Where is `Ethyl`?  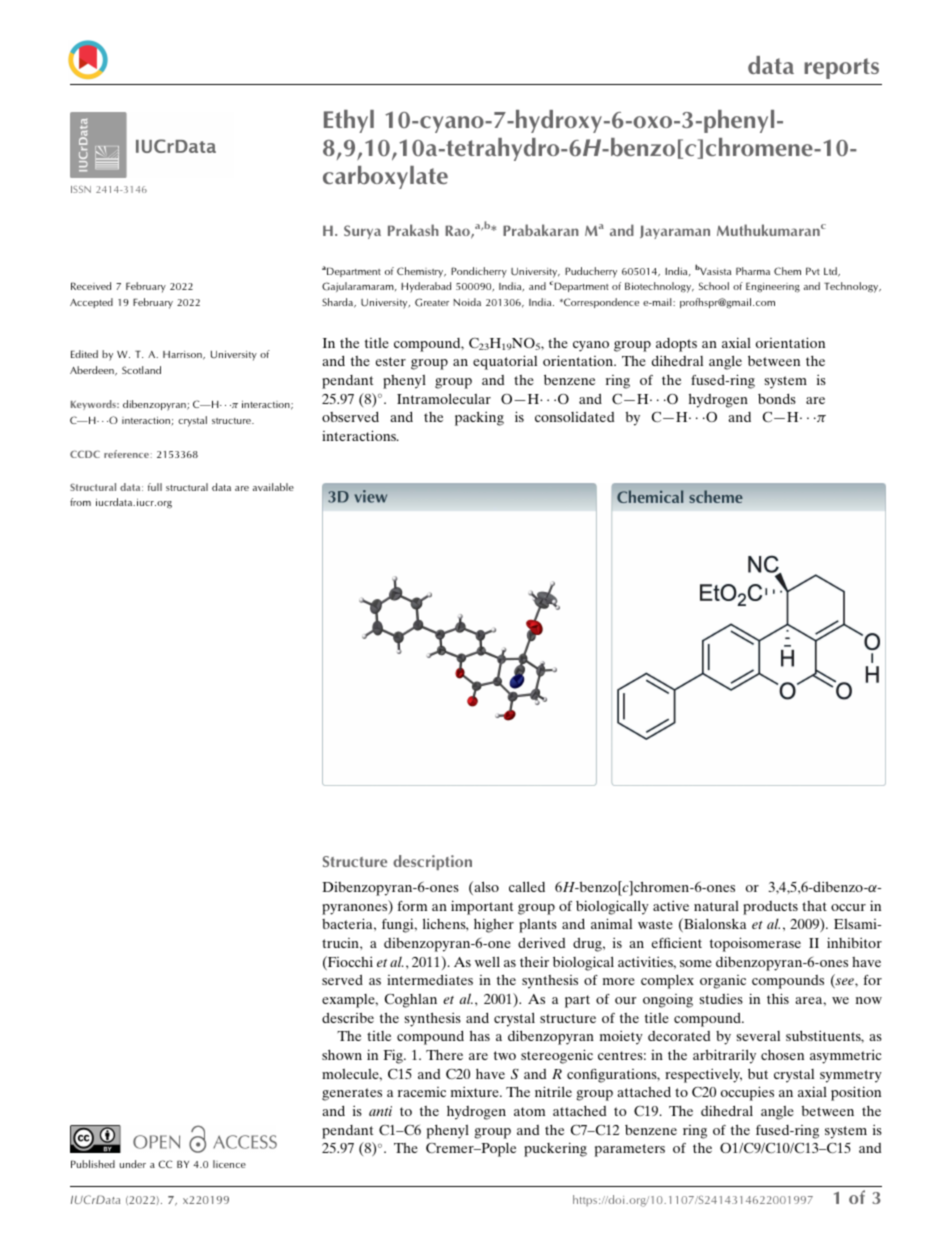
Ethyl is located at coordinates (349, 121).
